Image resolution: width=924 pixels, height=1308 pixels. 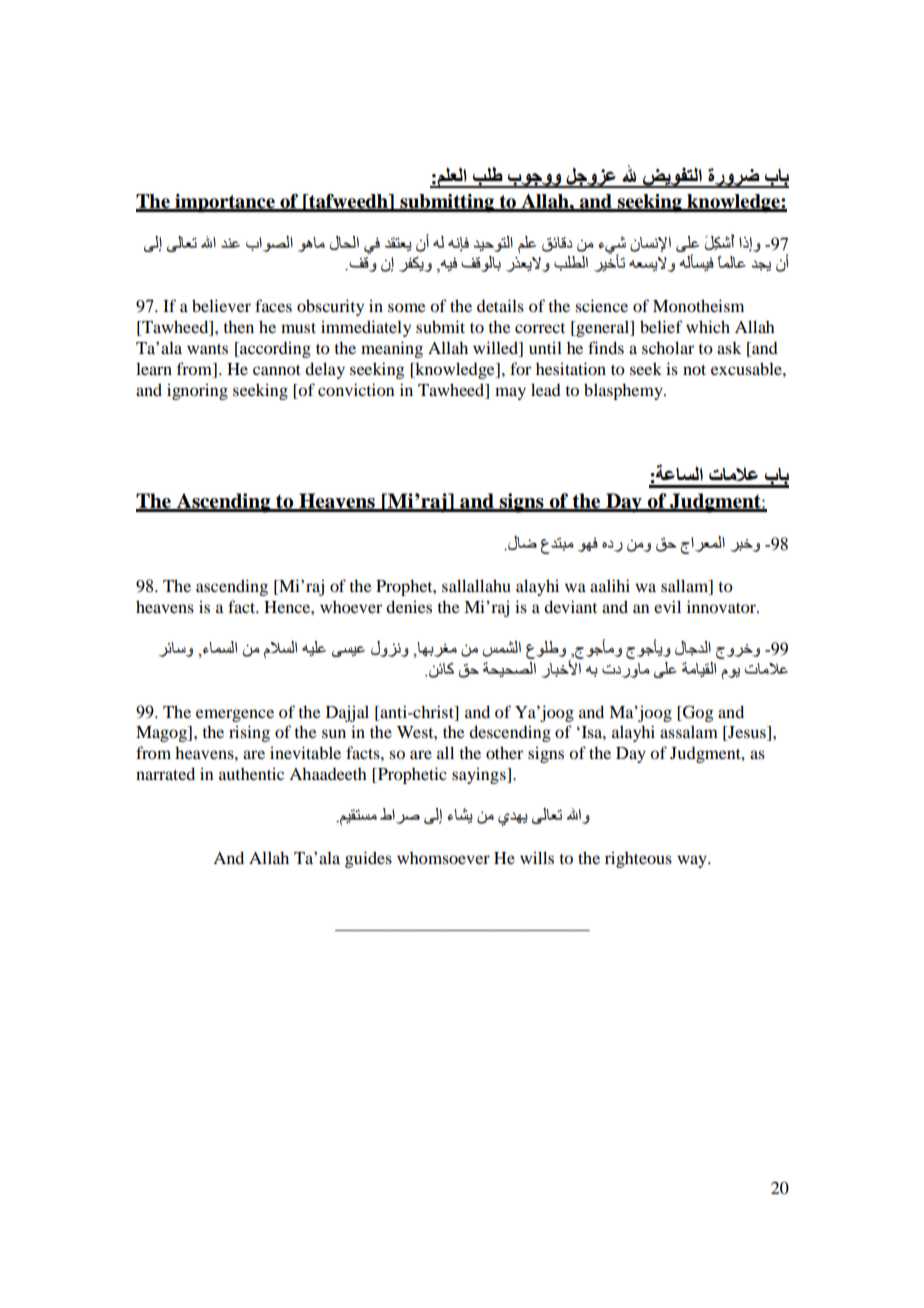 What do you see at coordinates (165, 773) in the image?
I see `narrated` at bounding box center [165, 773].
